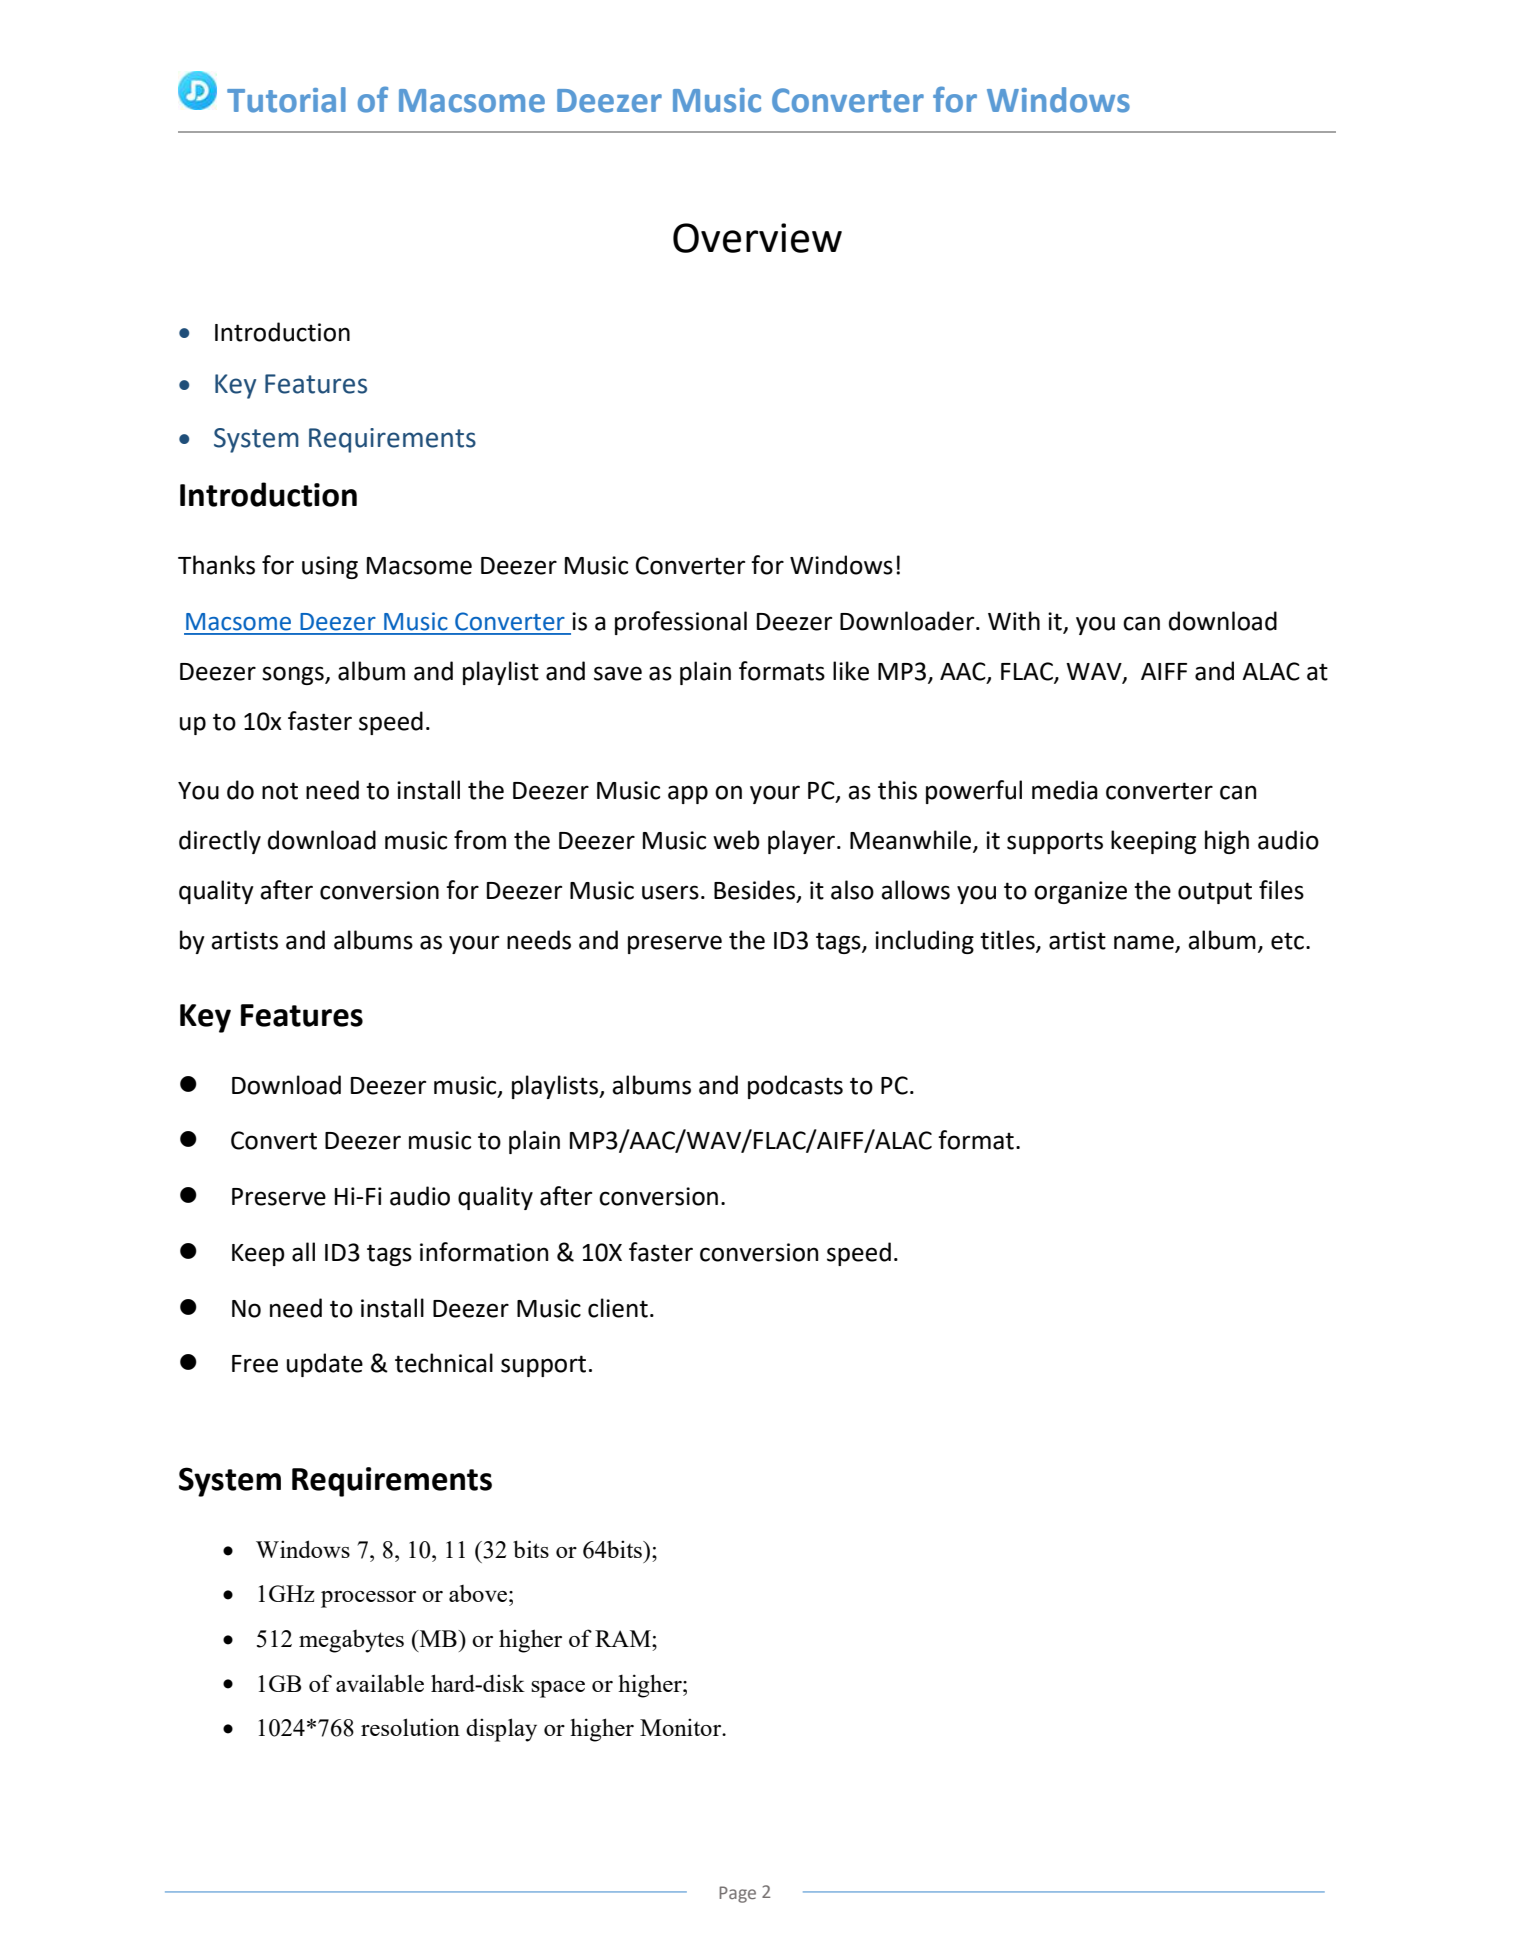 This screenshot has width=1514, height=1959. What do you see at coordinates (410, 1727) in the screenshot?
I see `resolution` at bounding box center [410, 1727].
